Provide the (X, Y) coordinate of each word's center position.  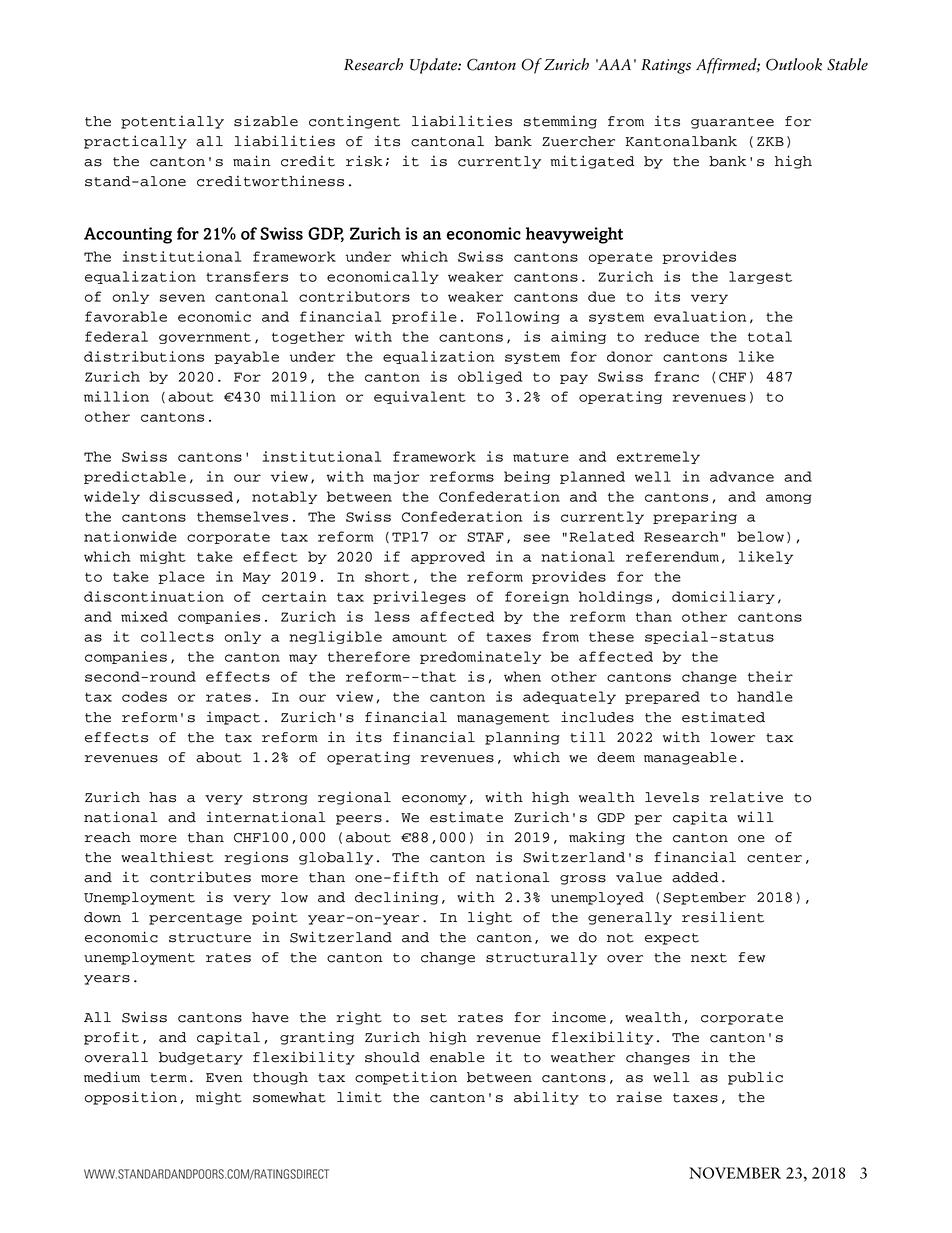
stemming (560, 122)
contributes (200, 877)
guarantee (732, 123)
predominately (480, 657)
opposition (131, 1098)
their (770, 676)
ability (546, 1098)
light (490, 918)
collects (177, 636)
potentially (172, 122)
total (770, 336)
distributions (144, 356)
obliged (490, 377)
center (774, 858)
